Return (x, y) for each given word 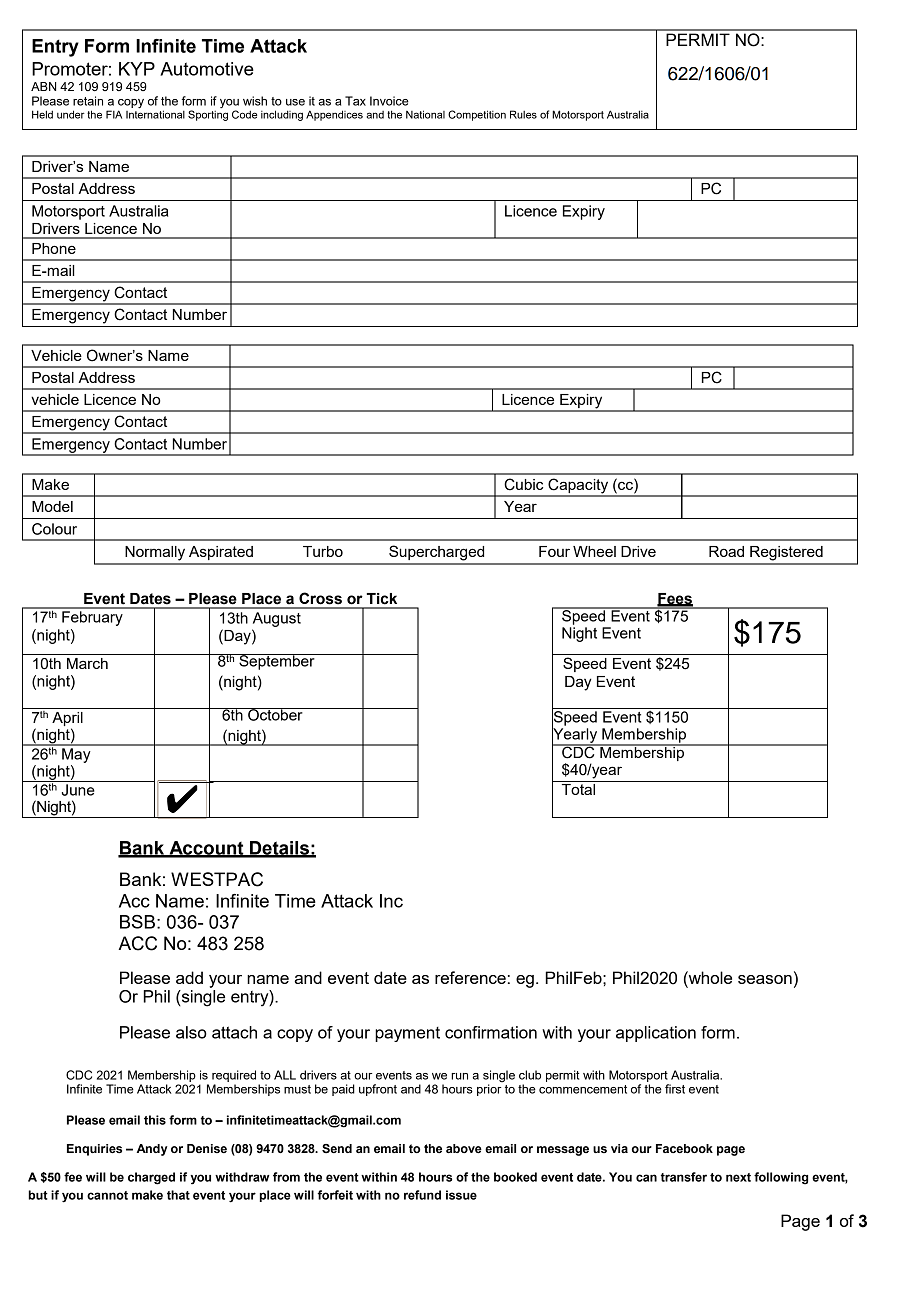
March (87, 663)
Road (726, 551)
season (765, 979)
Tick (381, 599)
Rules (523, 114)
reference (470, 977)
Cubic (523, 484)
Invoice (389, 101)
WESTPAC (217, 879)
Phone (54, 248)
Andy (152, 1150)
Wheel (594, 551)
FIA (114, 114)
